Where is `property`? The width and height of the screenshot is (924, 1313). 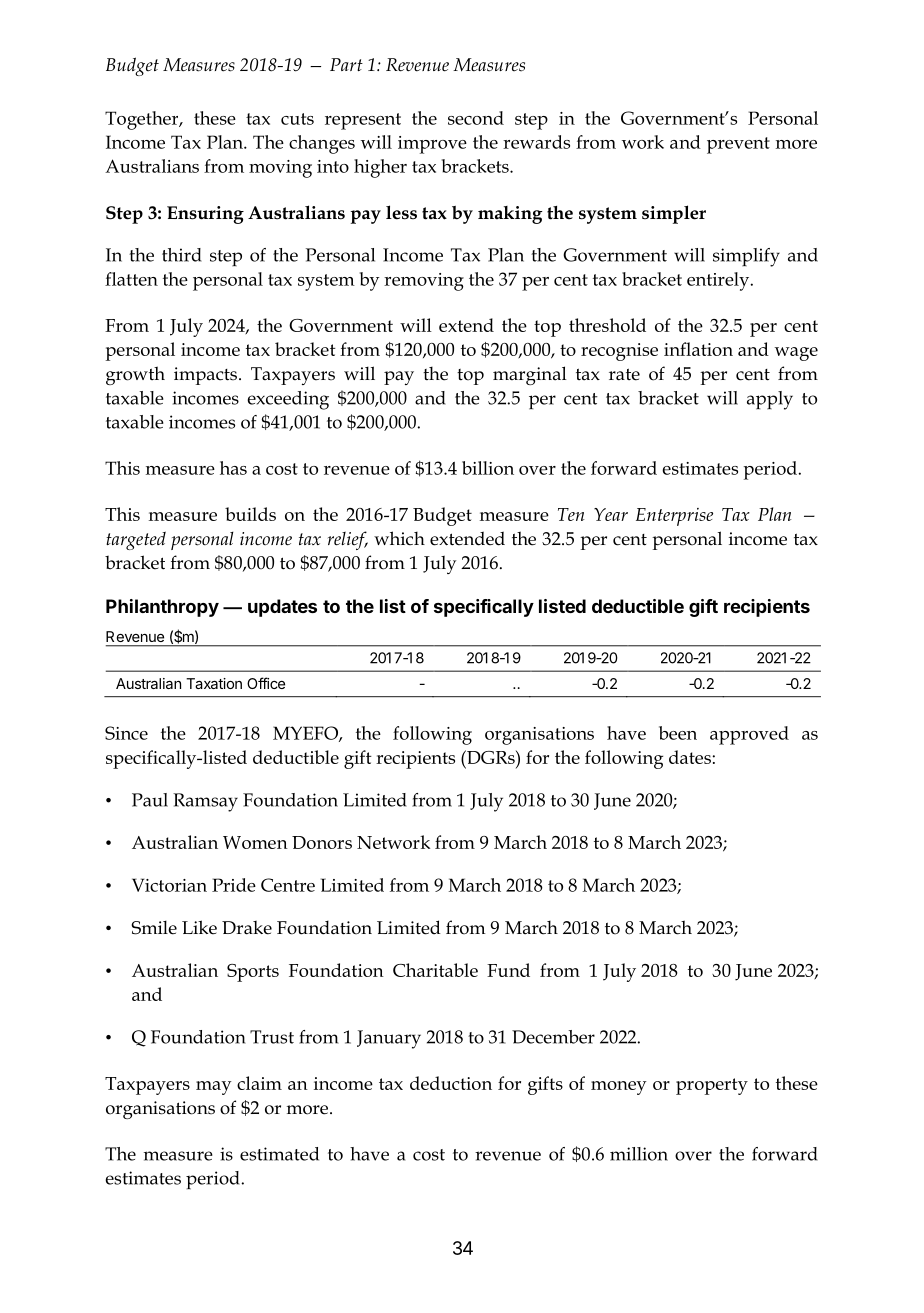 property is located at coordinates (712, 1086).
